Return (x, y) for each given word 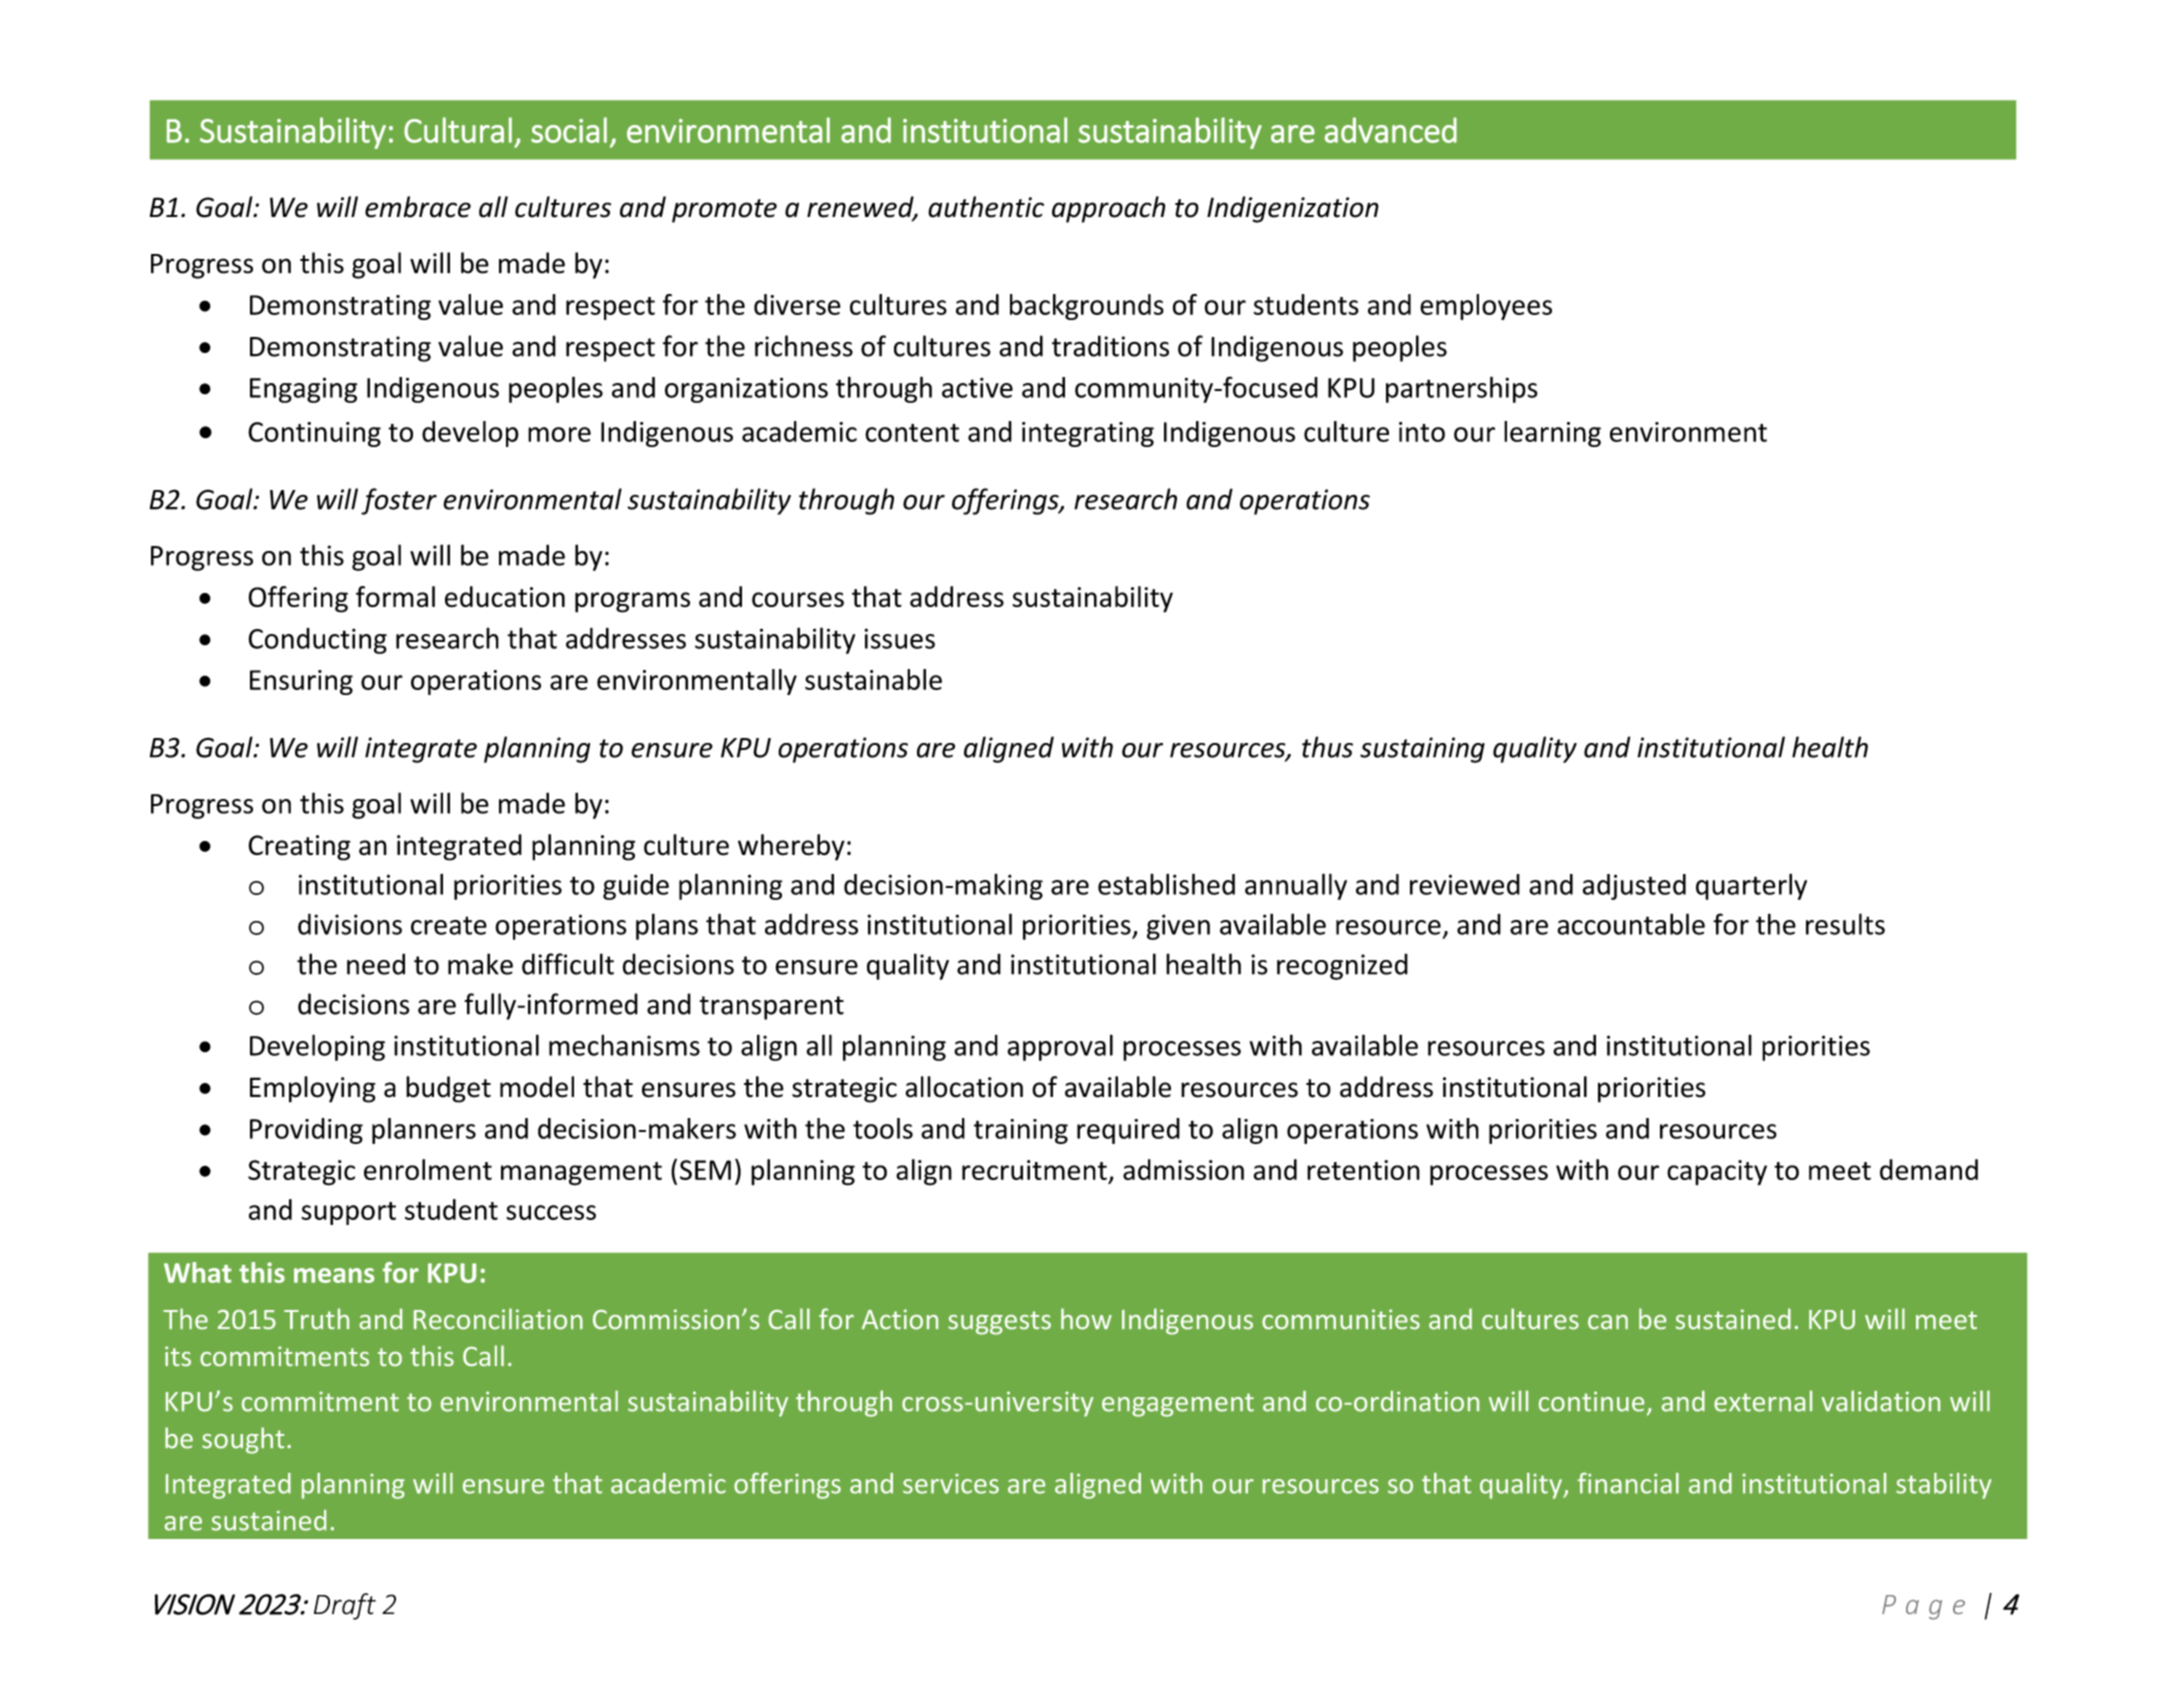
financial (1628, 1483)
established (1166, 884)
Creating (299, 848)
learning (1552, 434)
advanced (1391, 130)
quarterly (1751, 886)
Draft (345, 1606)
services (951, 1484)
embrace (418, 207)
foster (399, 501)
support (348, 1213)
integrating (1088, 434)
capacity (1717, 1172)
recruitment (1034, 1170)
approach (1109, 209)
